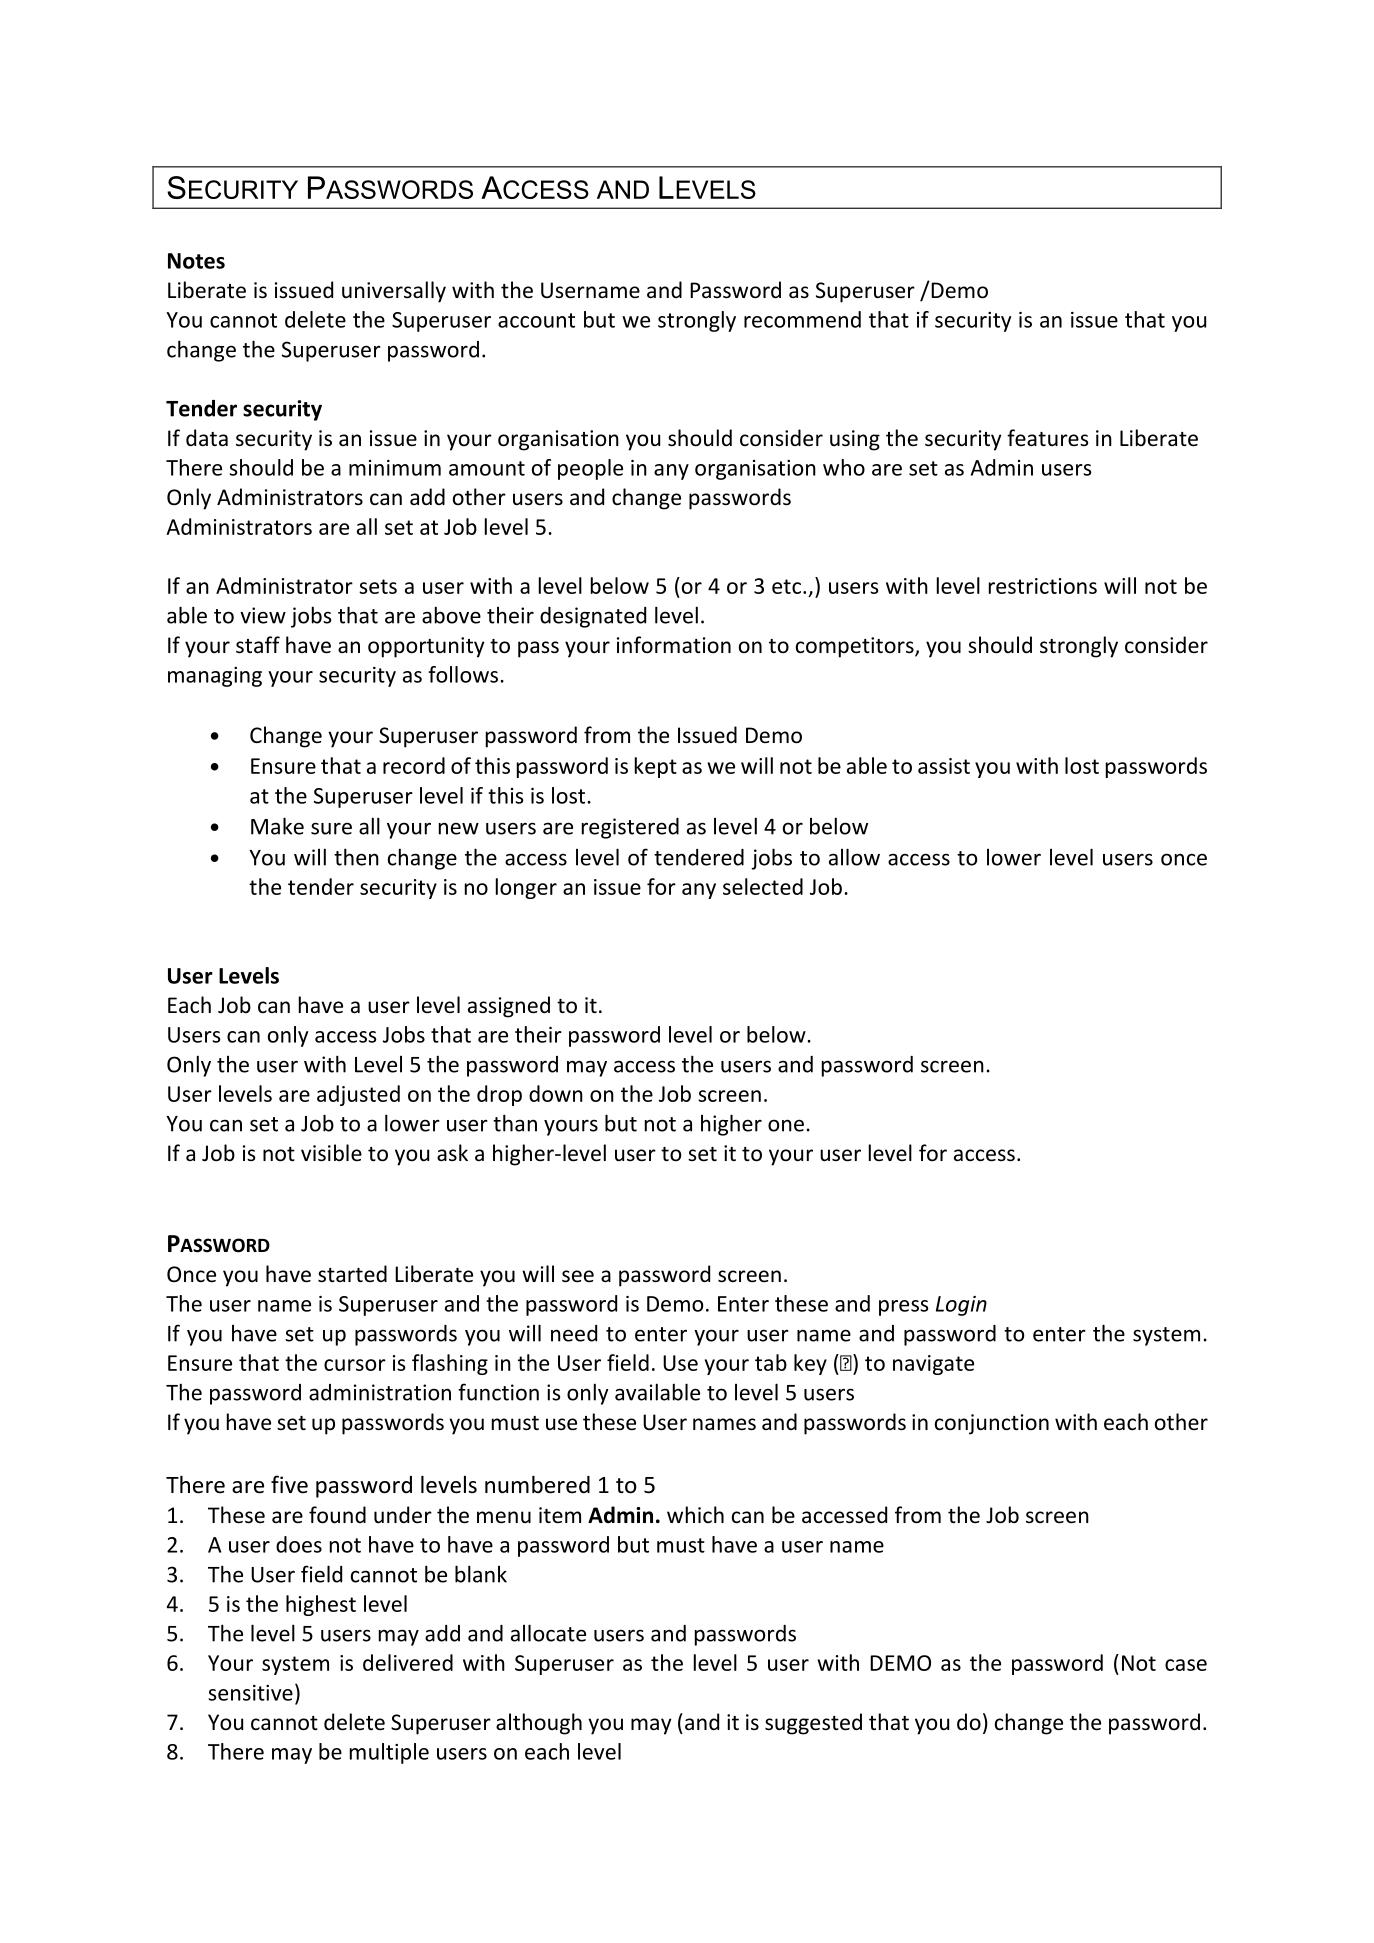  I want to click on five, so click(289, 1484).
